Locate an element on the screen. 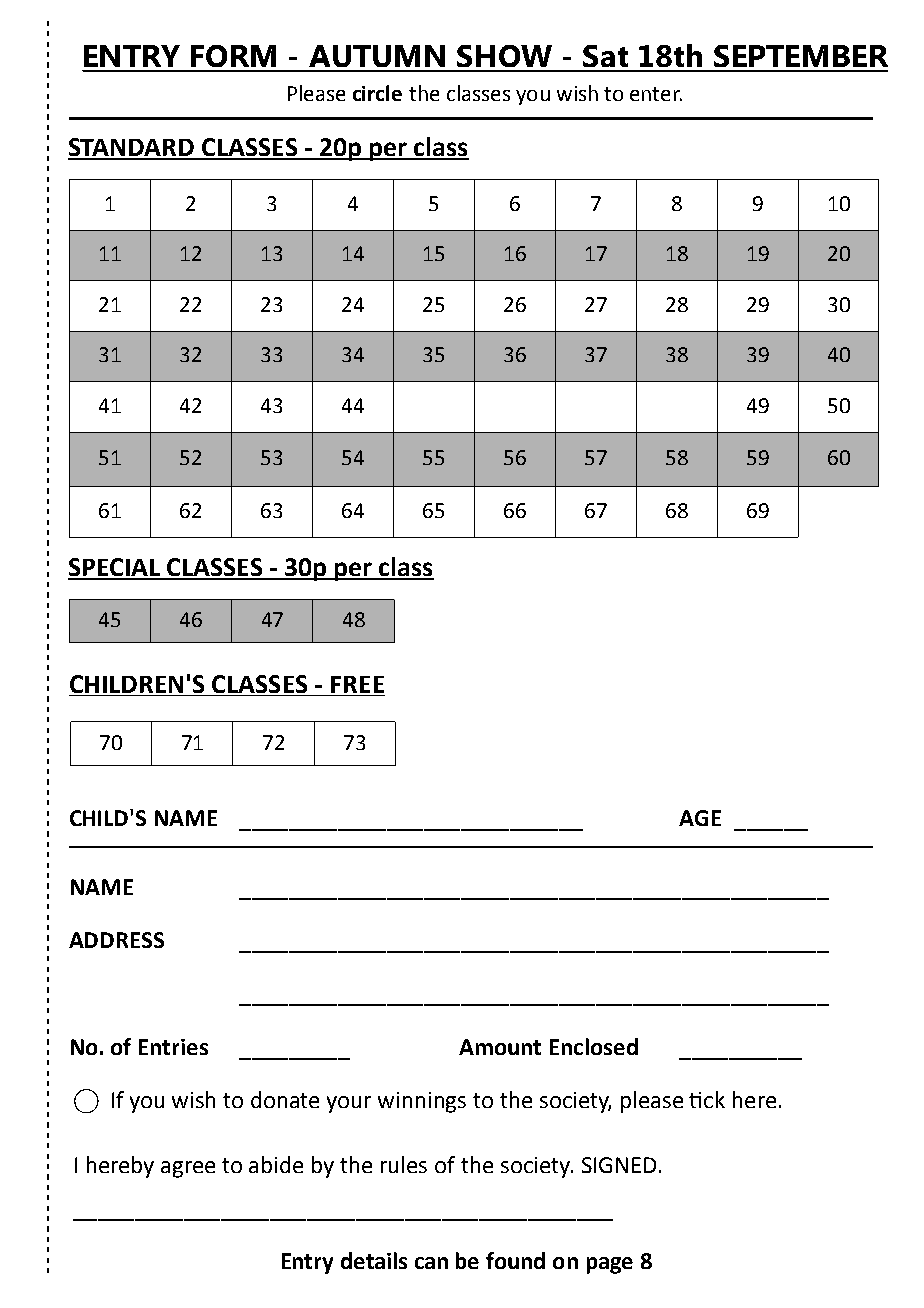  circle is located at coordinates (377, 93).
